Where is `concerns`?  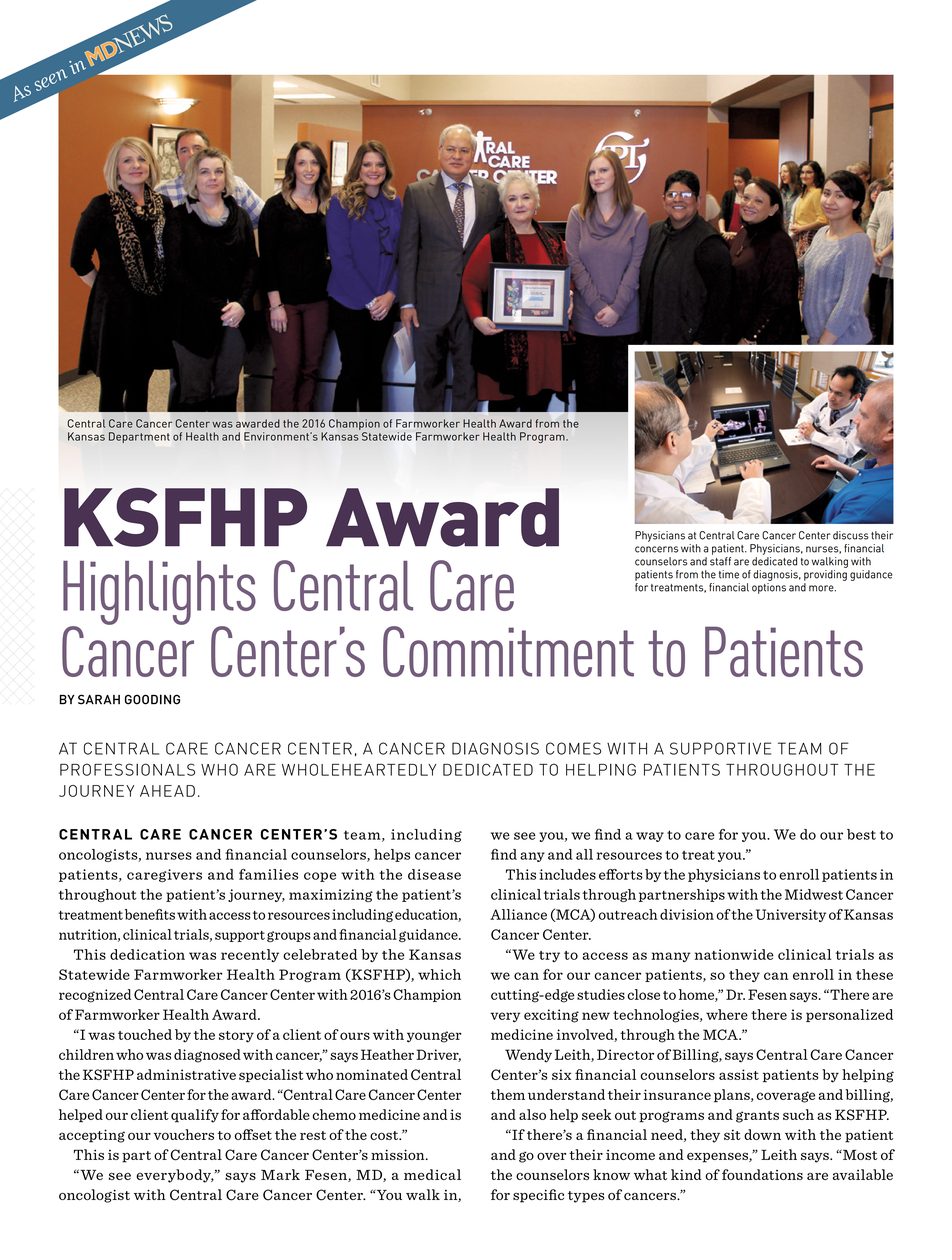 concerns is located at coordinates (656, 549).
